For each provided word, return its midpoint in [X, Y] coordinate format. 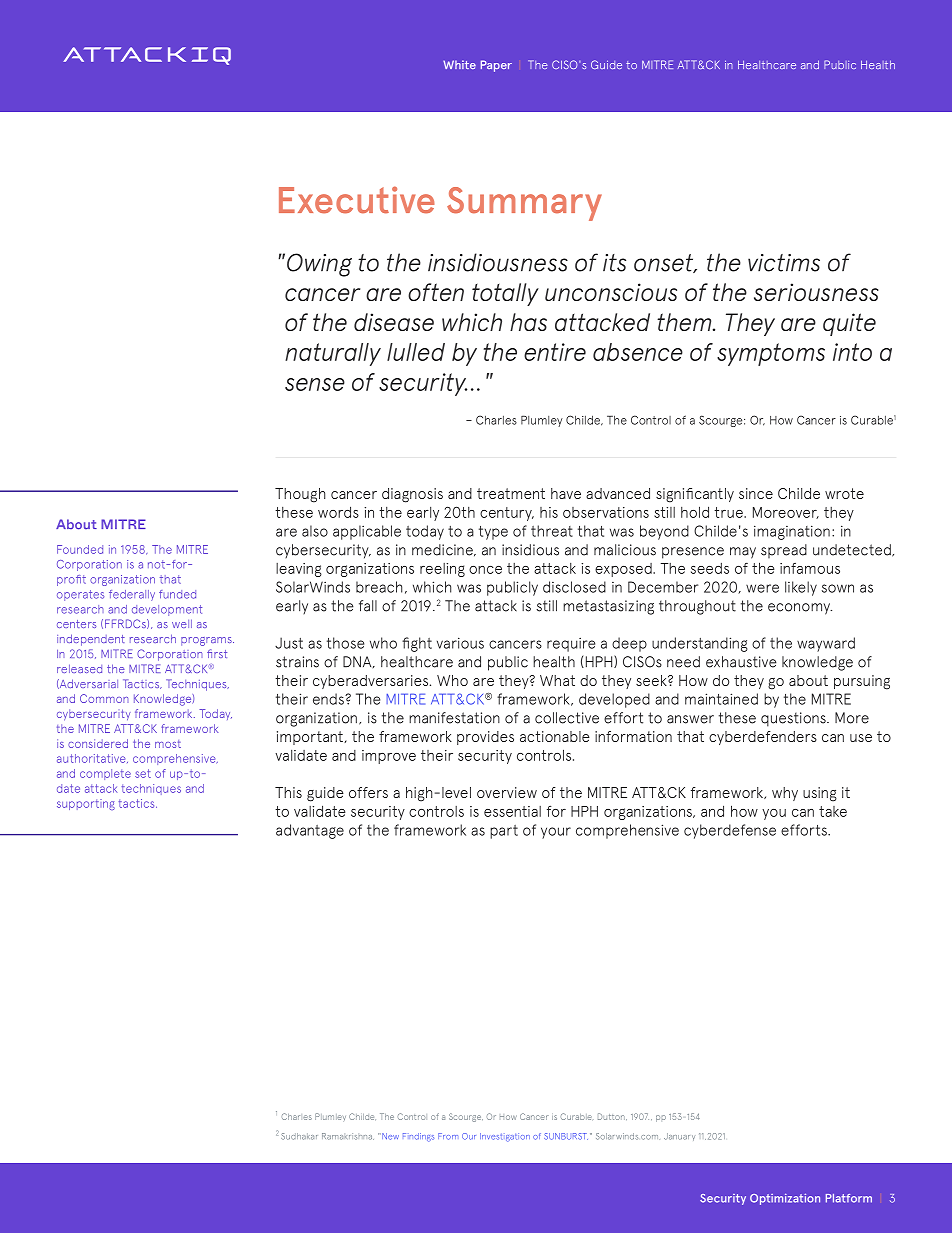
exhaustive [741, 662]
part [504, 832]
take [833, 811]
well [182, 623]
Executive [357, 200]
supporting [86, 804]
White [459, 64]
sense [315, 384]
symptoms [771, 354]
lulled [416, 352]
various [460, 643]
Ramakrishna [348, 1136]
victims [784, 263]
